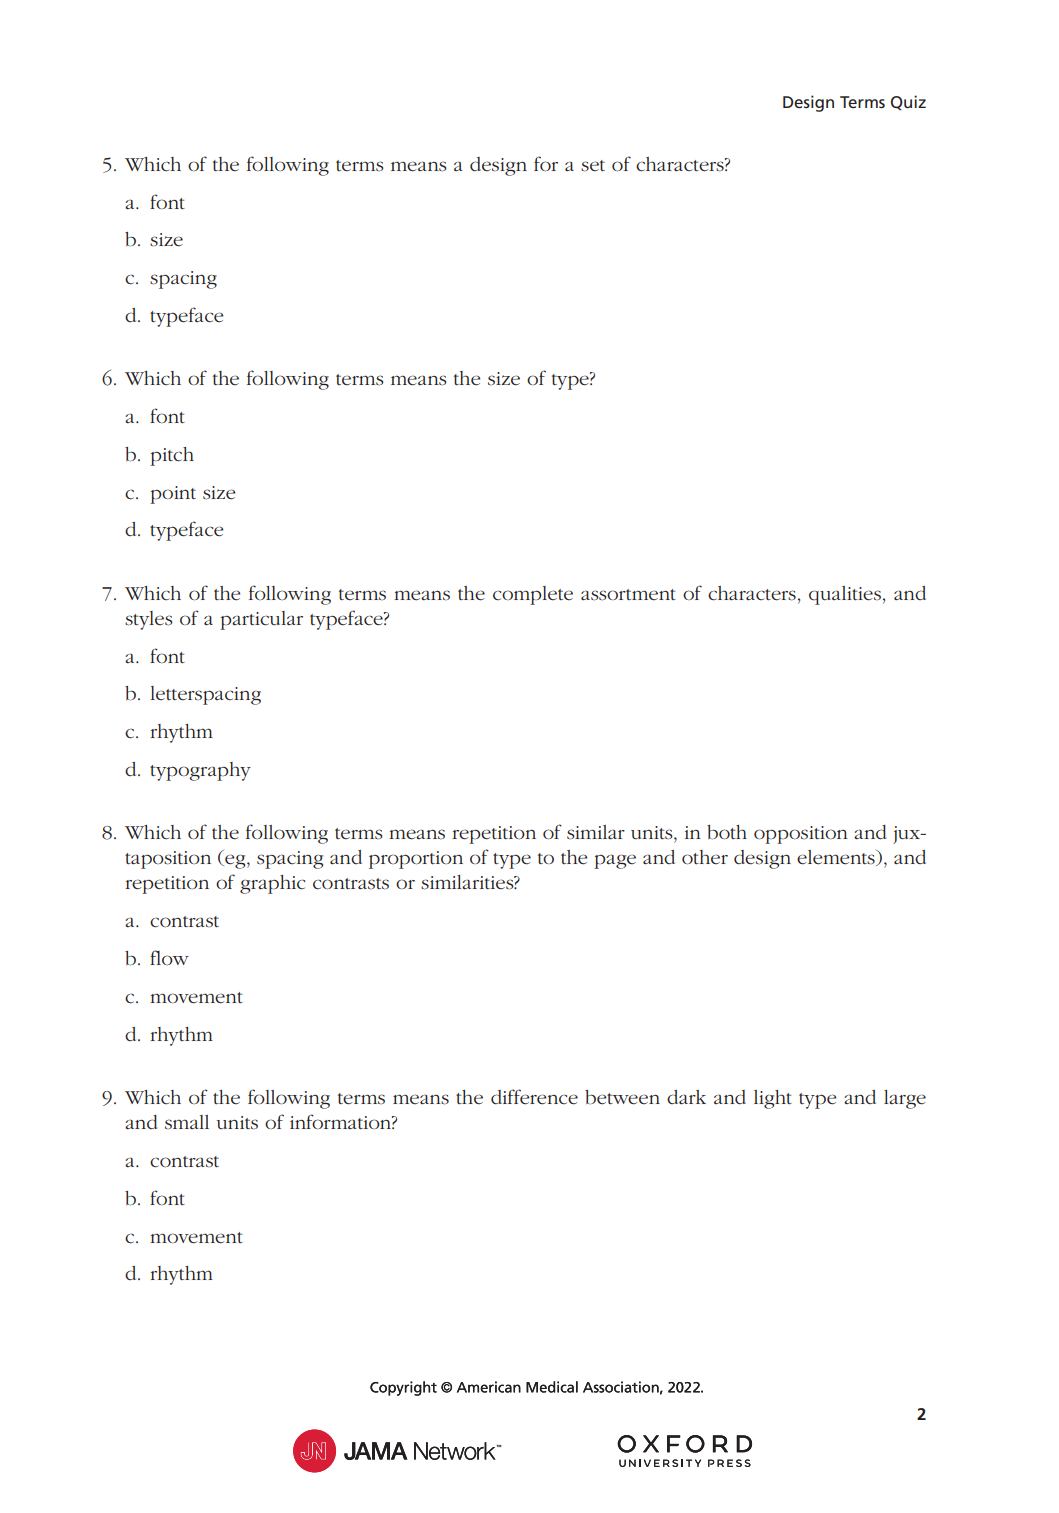 Image resolution: width=1059 pixels, height=1513 pixels. I want to click on set, so click(593, 166).
